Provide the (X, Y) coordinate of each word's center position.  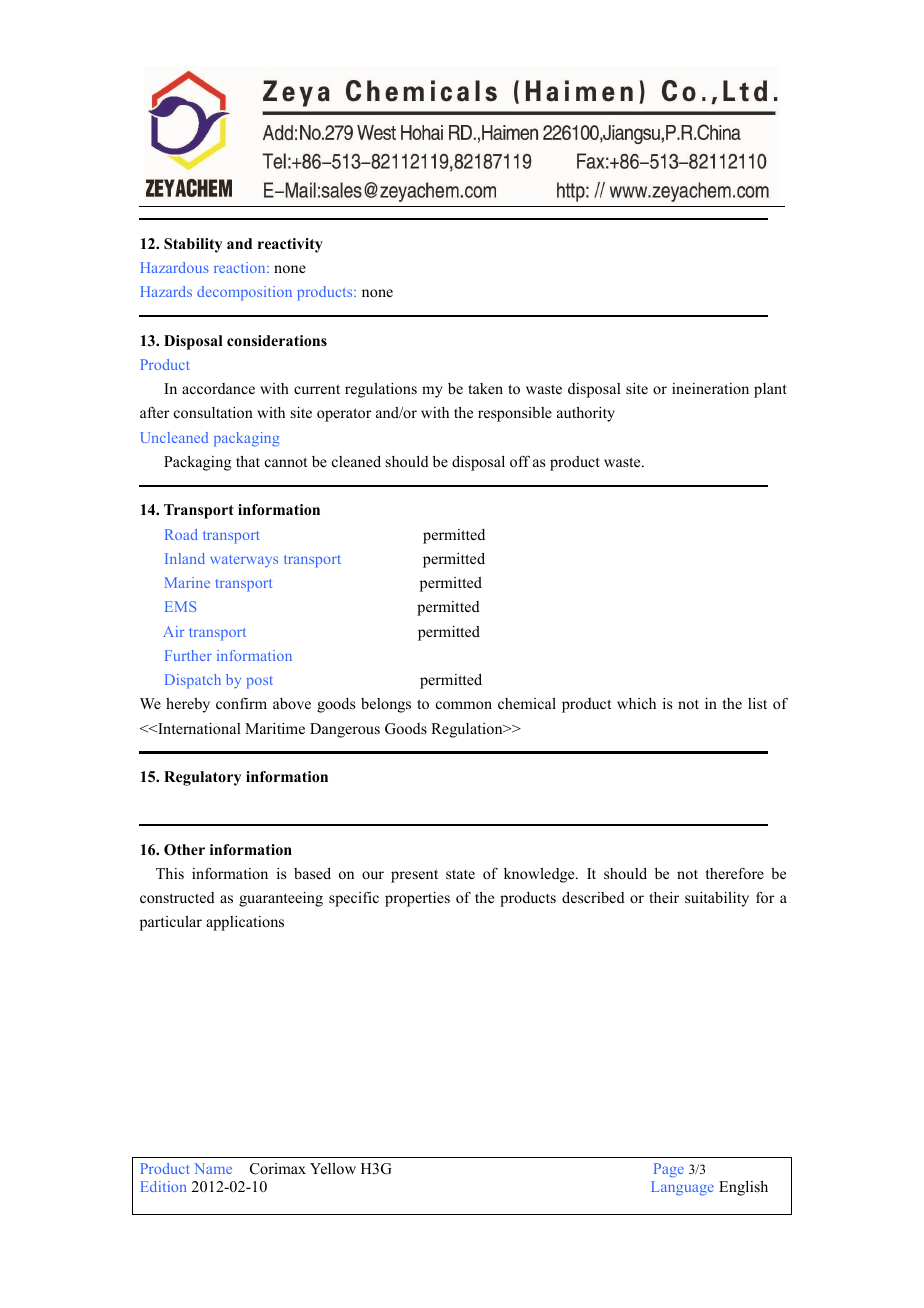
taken (485, 388)
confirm (241, 703)
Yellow (333, 1168)
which (636, 703)
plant (770, 390)
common (464, 705)
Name (213, 1168)
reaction (241, 267)
